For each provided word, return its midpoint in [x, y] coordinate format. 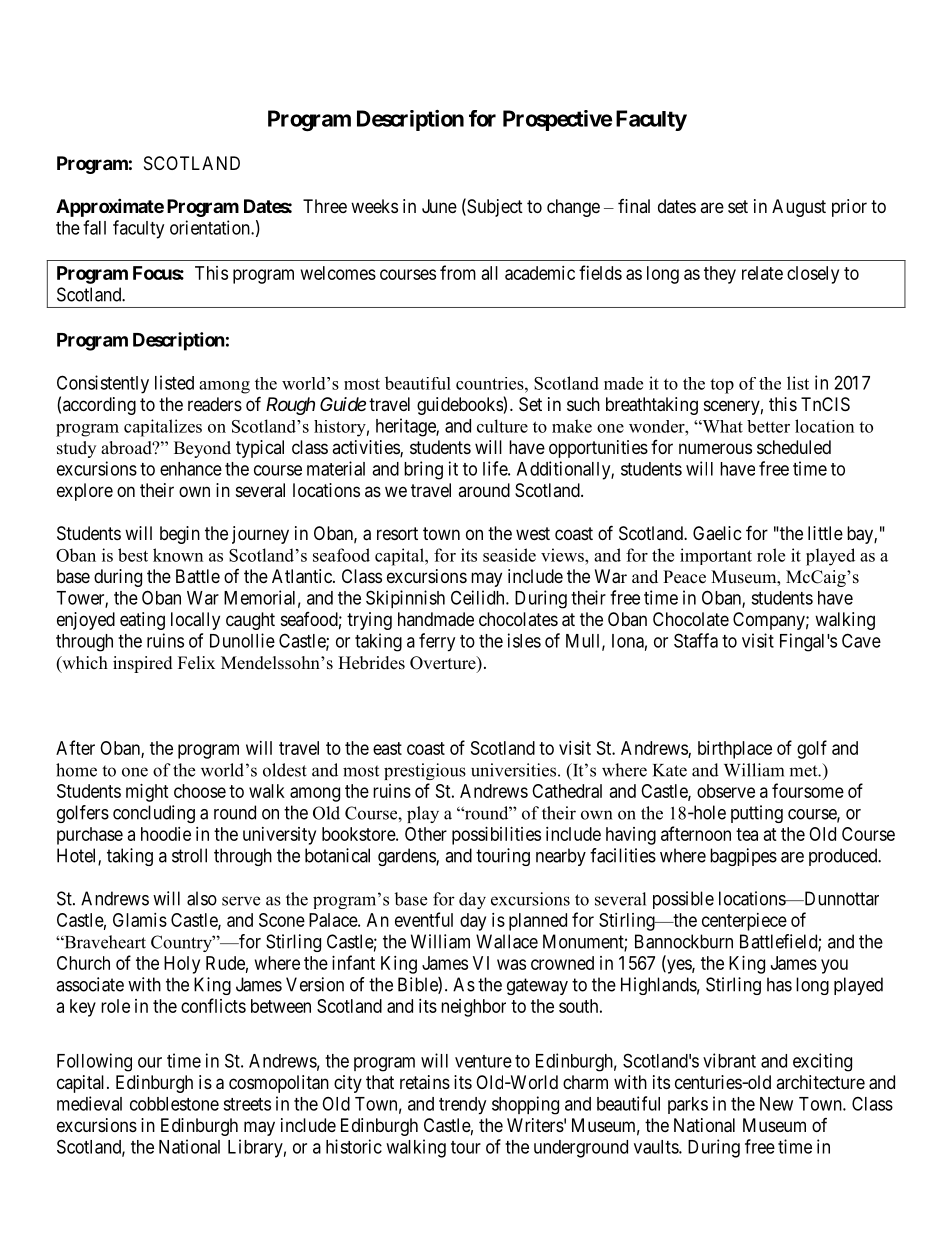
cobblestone [174, 1104]
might [147, 793]
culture [502, 426]
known [178, 555]
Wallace [507, 941]
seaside [509, 555]
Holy [182, 965]
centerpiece [744, 922]
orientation [211, 227]
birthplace [735, 750]
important [716, 556]
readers [215, 404]
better [768, 426]
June [439, 206]
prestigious [425, 771]
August [799, 208]
